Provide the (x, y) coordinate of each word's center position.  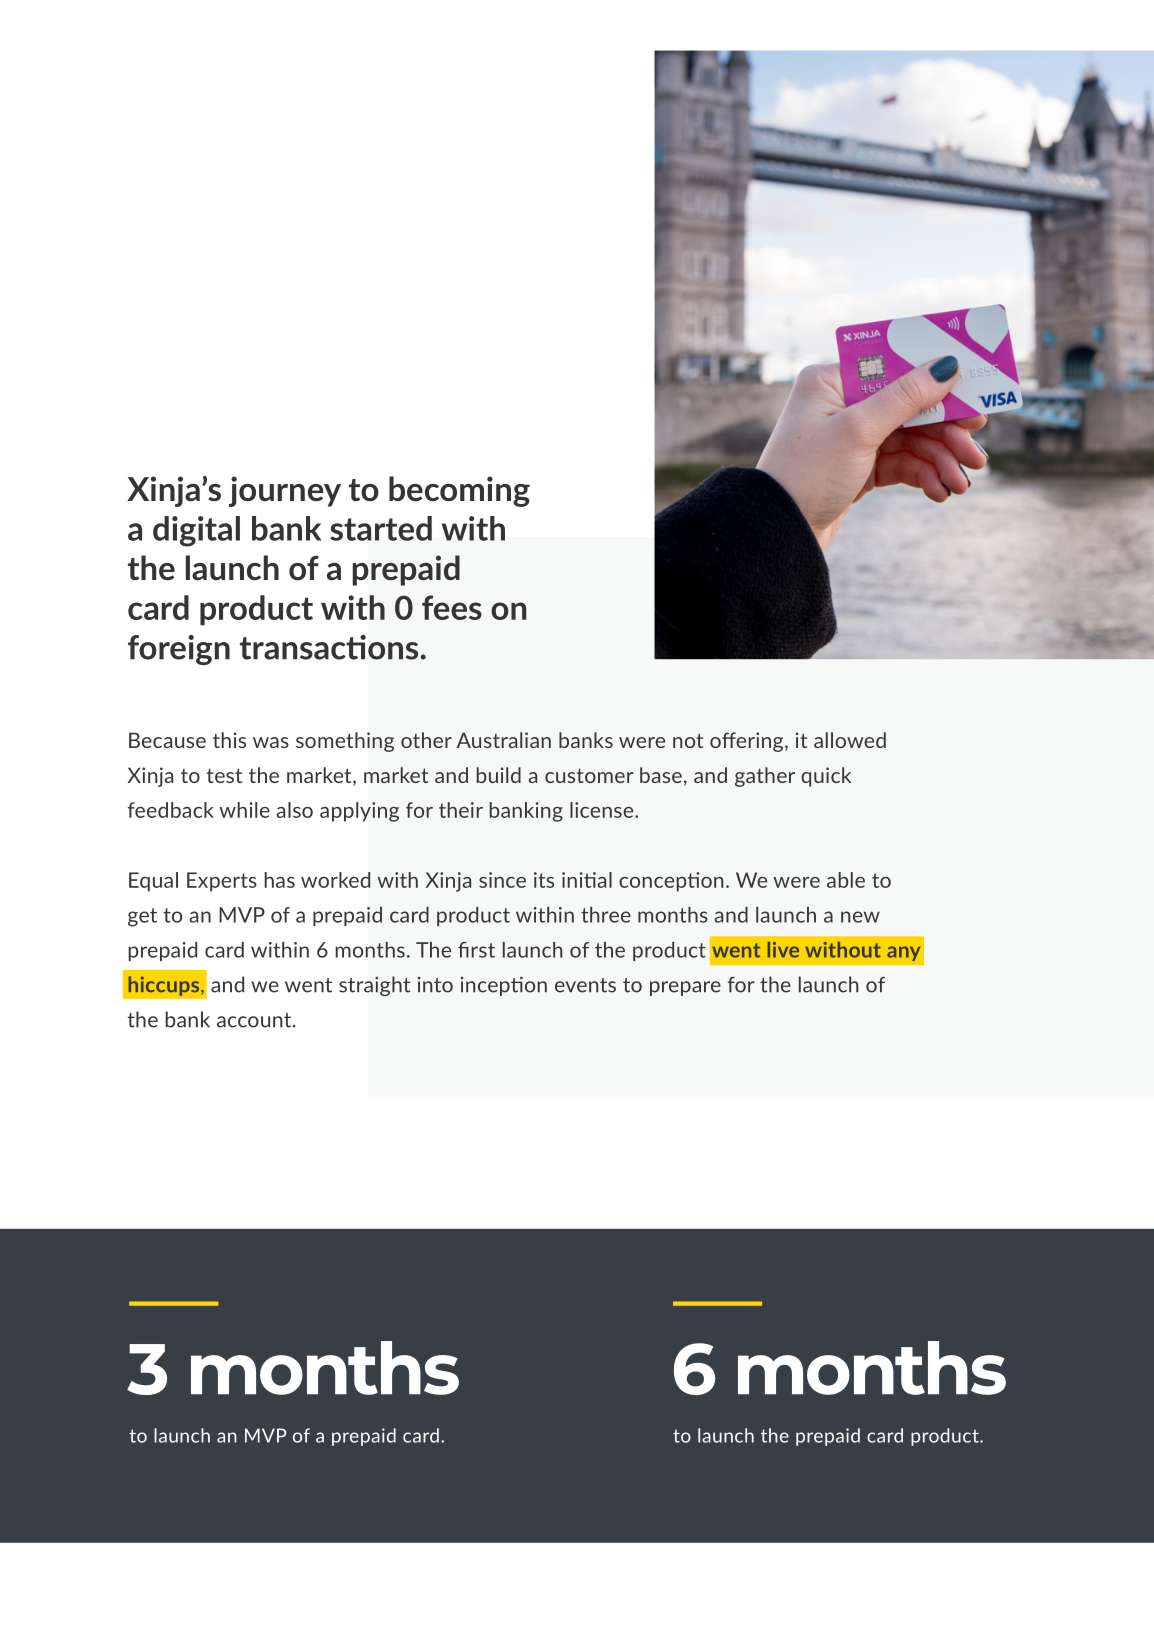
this (229, 740)
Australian (504, 740)
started (381, 528)
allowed (850, 740)
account (255, 1020)
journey (285, 491)
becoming (459, 491)
